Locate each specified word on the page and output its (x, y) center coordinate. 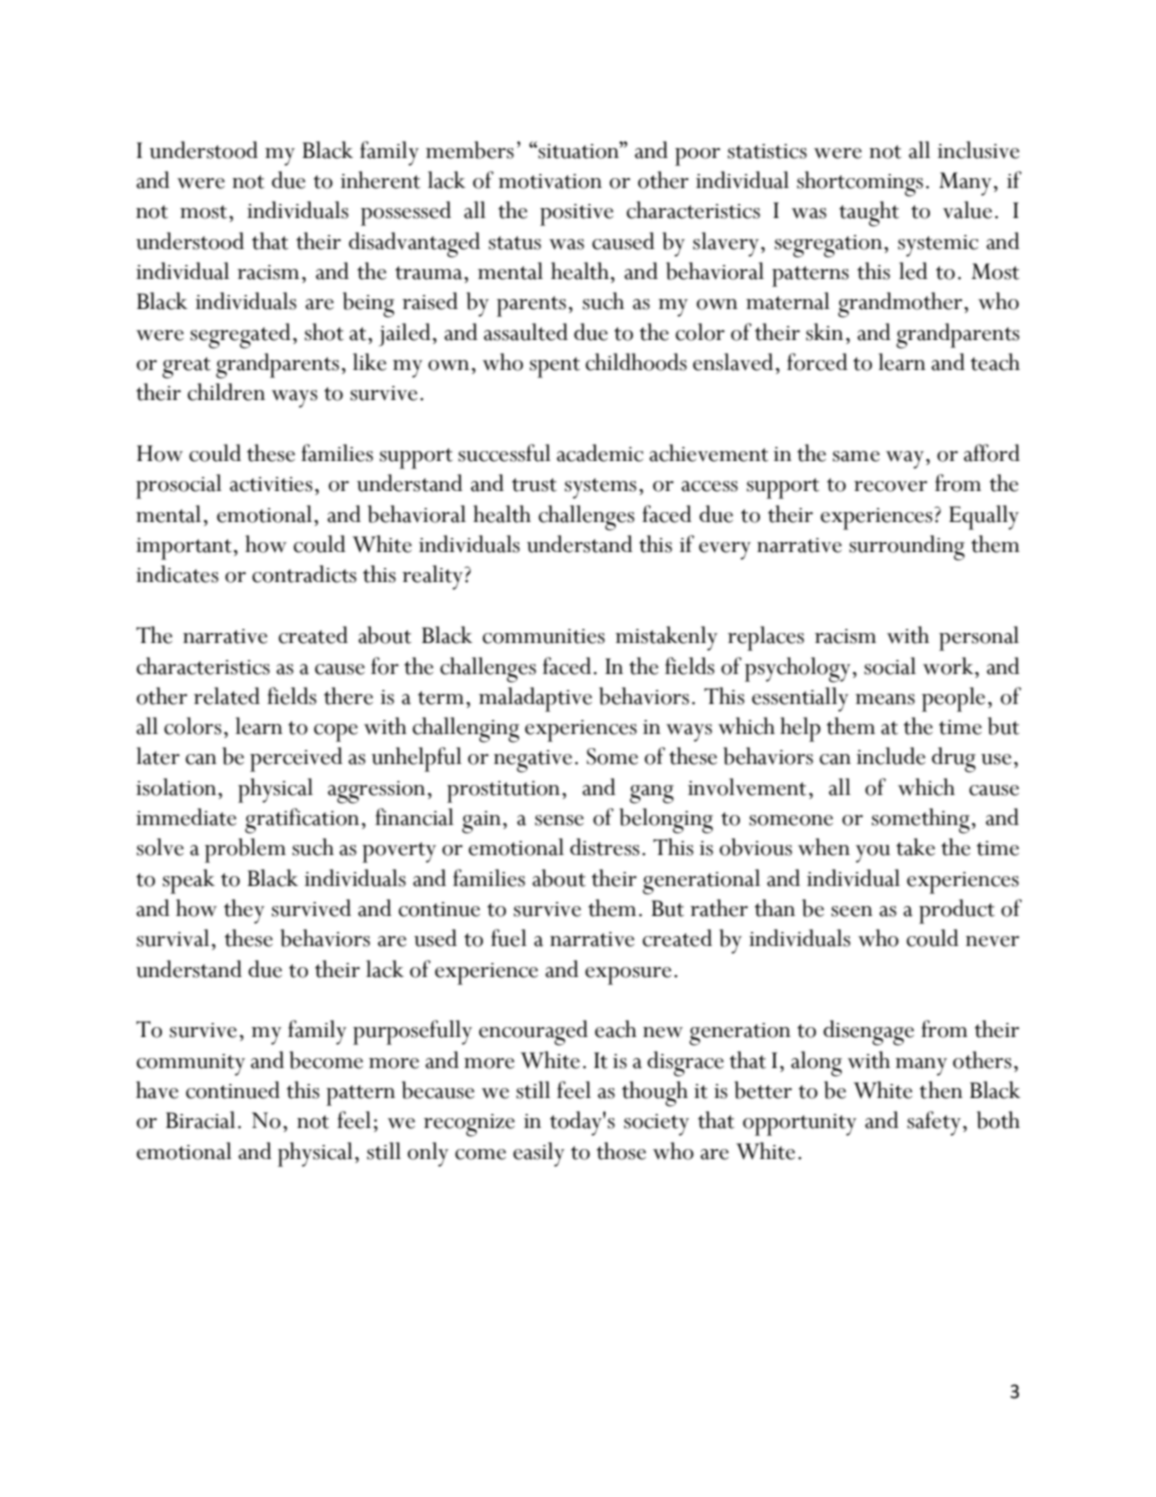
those (621, 1151)
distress (605, 847)
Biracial (200, 1120)
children (226, 392)
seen (852, 911)
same (856, 456)
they (244, 911)
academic (600, 453)
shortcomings (860, 184)
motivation (550, 181)
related (227, 696)
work (949, 666)
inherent (380, 180)
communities (544, 636)
